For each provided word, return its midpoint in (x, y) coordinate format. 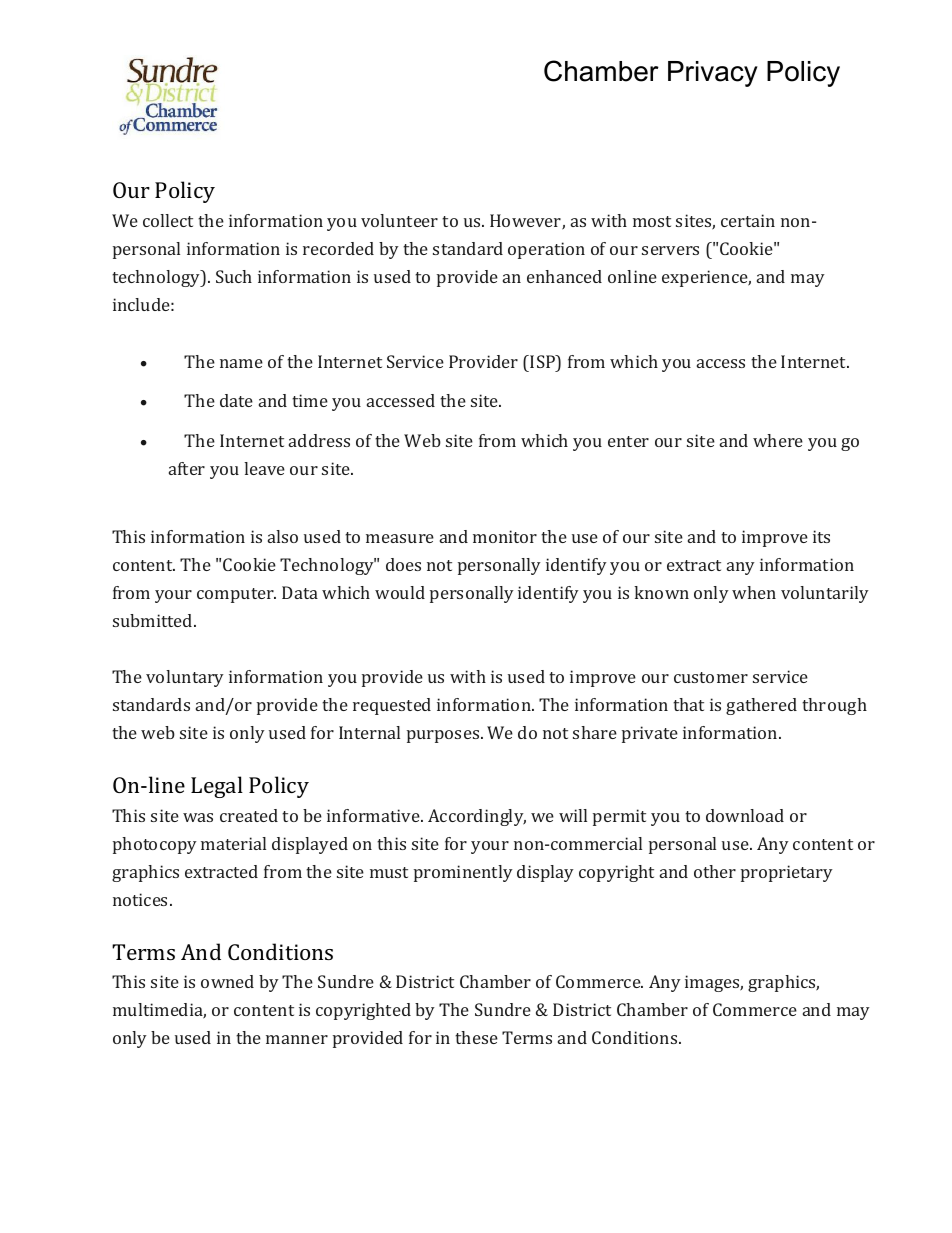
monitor (505, 536)
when (754, 592)
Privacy (713, 74)
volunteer (399, 220)
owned (227, 981)
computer (236, 595)
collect (168, 220)
